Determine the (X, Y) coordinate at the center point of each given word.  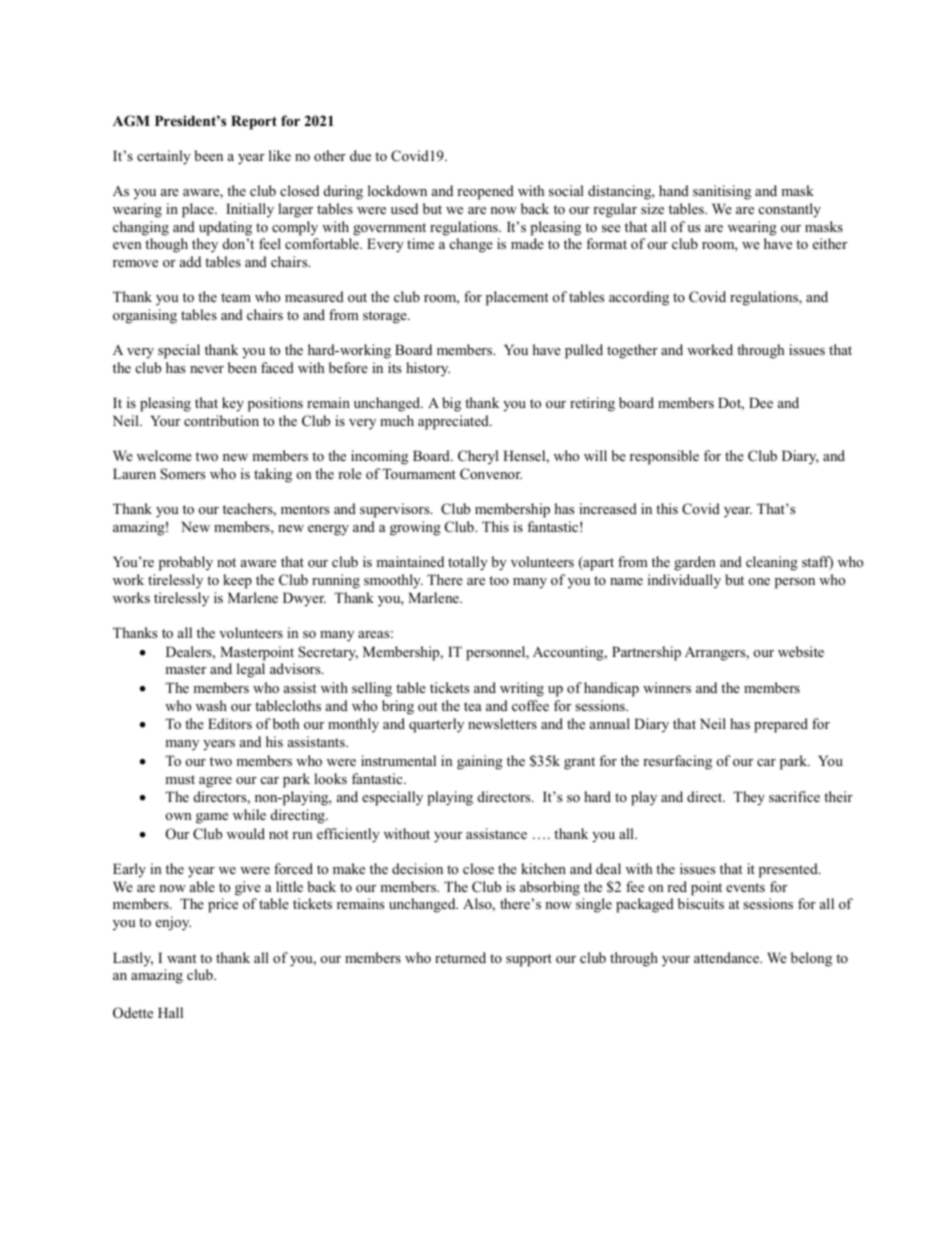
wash (211, 705)
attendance (727, 957)
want (181, 958)
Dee (761, 402)
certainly (164, 157)
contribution (221, 420)
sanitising (722, 192)
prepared (781, 725)
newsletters (502, 723)
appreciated (454, 422)
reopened (485, 192)
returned (460, 957)
